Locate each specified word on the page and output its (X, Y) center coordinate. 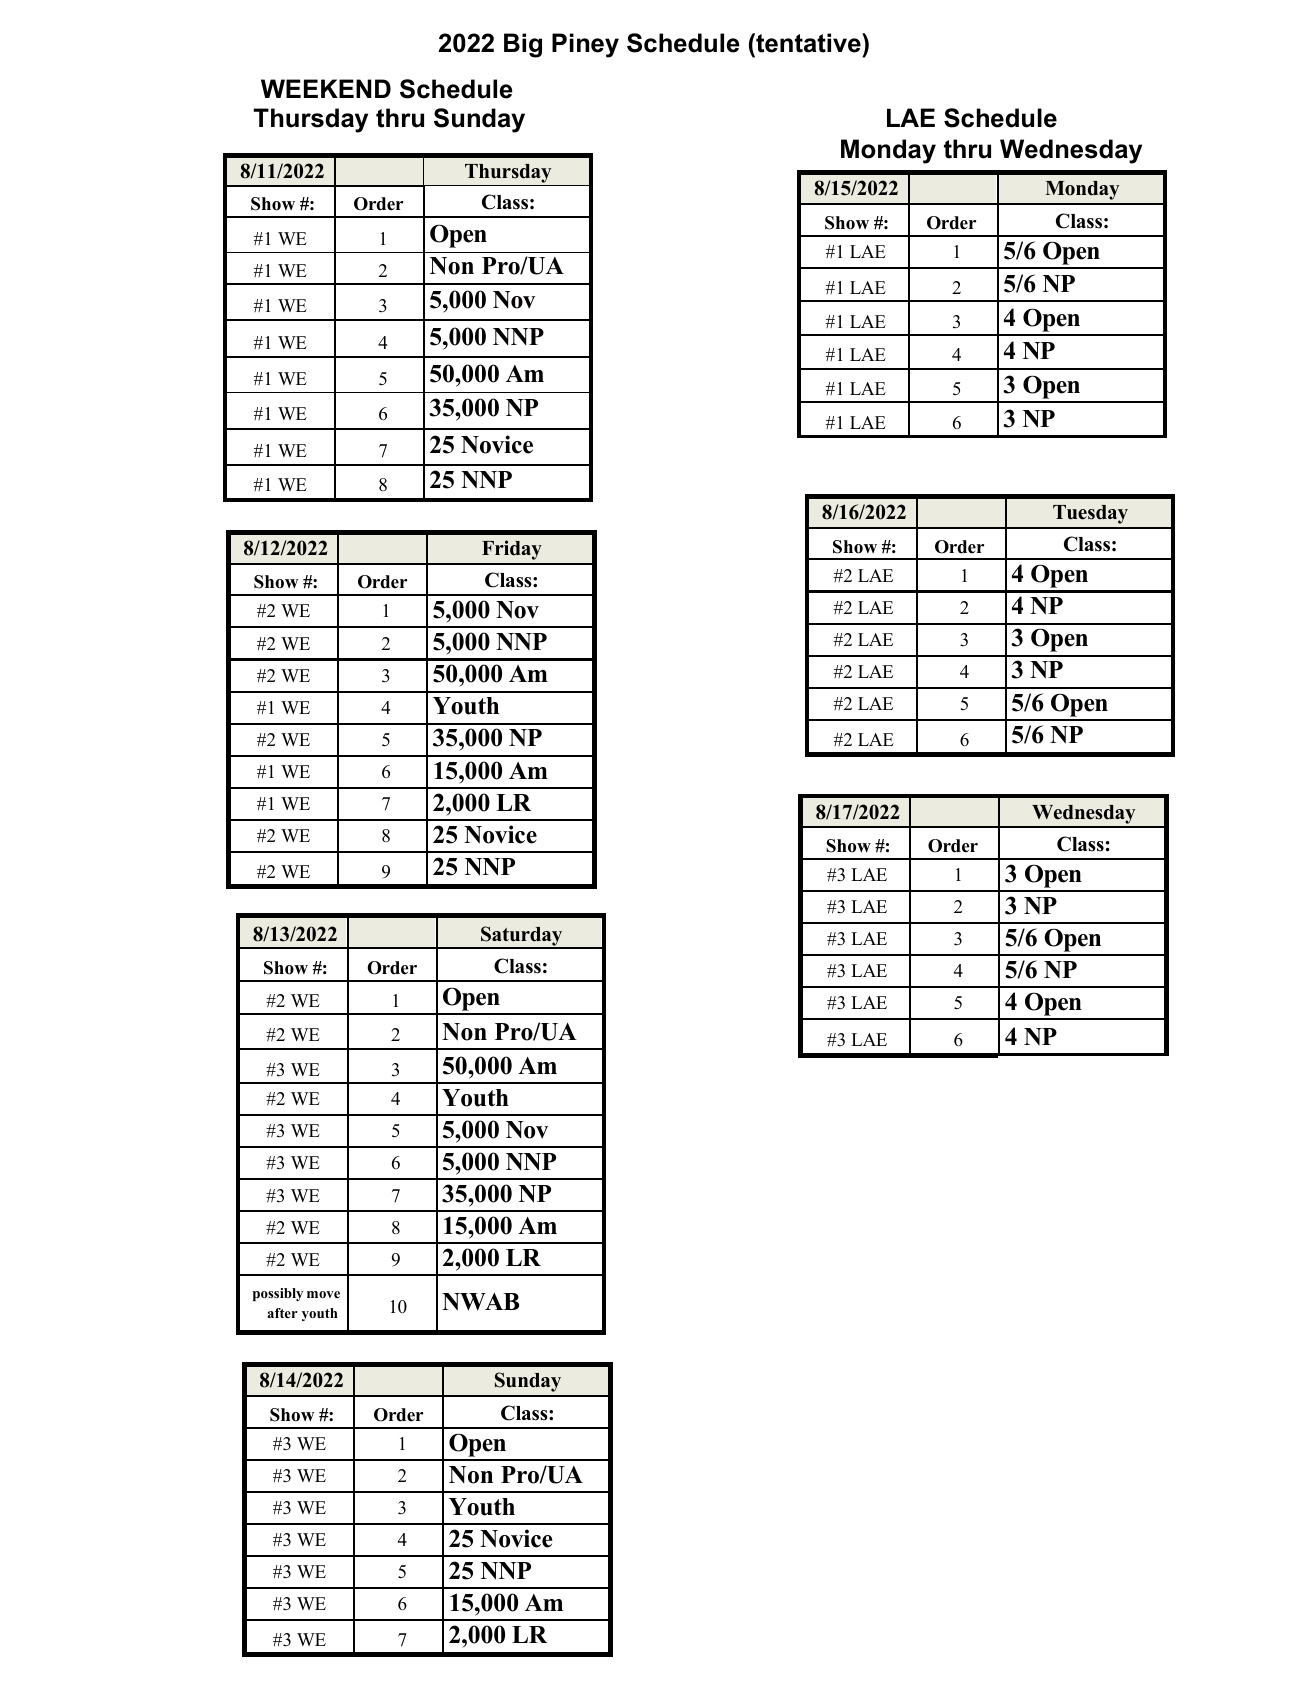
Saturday (522, 937)
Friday (512, 550)
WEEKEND (326, 88)
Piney (585, 45)
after (282, 1313)
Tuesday (1090, 514)
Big (523, 45)
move (323, 1294)
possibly (278, 1294)
